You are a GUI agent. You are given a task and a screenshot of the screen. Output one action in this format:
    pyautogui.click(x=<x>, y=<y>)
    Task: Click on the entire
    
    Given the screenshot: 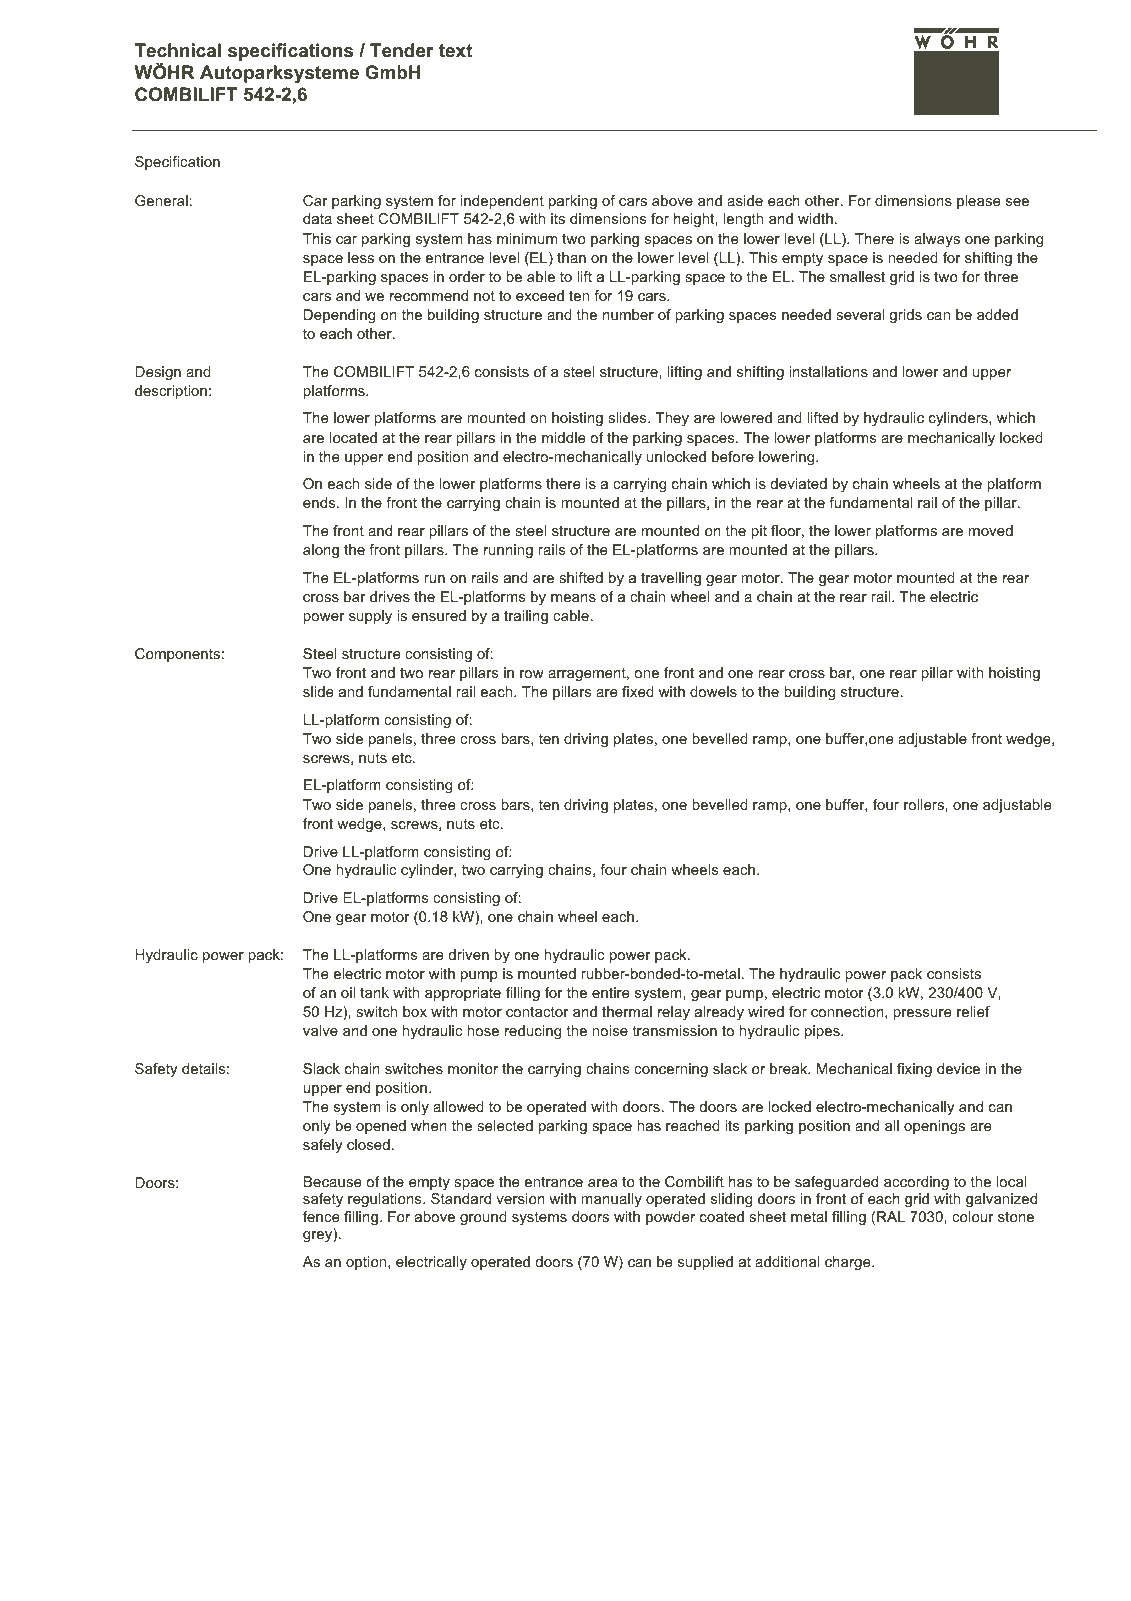 What is the action you would take?
    pyautogui.click(x=610, y=992)
